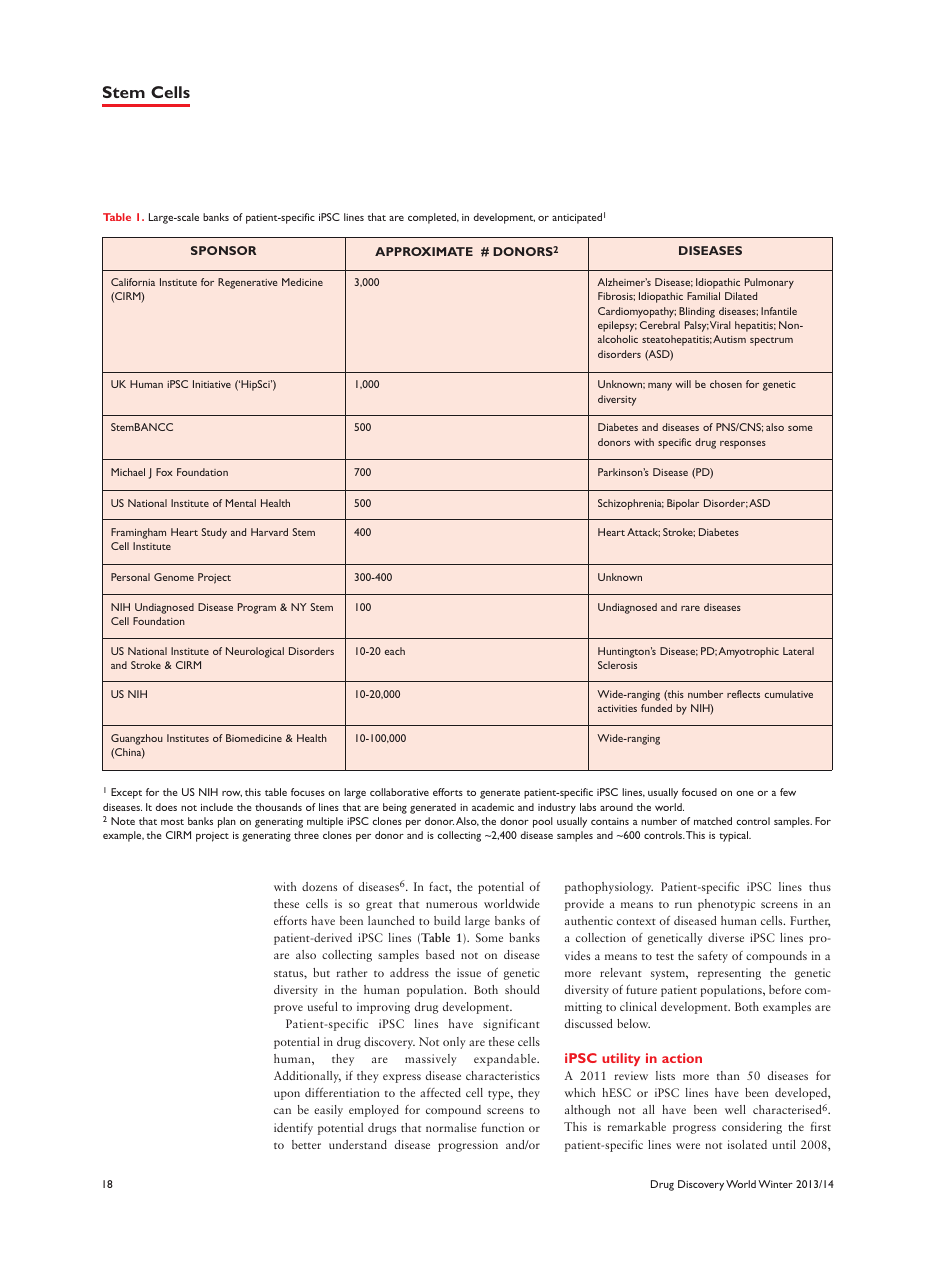 This screenshot has height=1288, width=934. What do you see at coordinates (424, 251) in the screenshot?
I see `APPROXIMATE` at bounding box center [424, 251].
